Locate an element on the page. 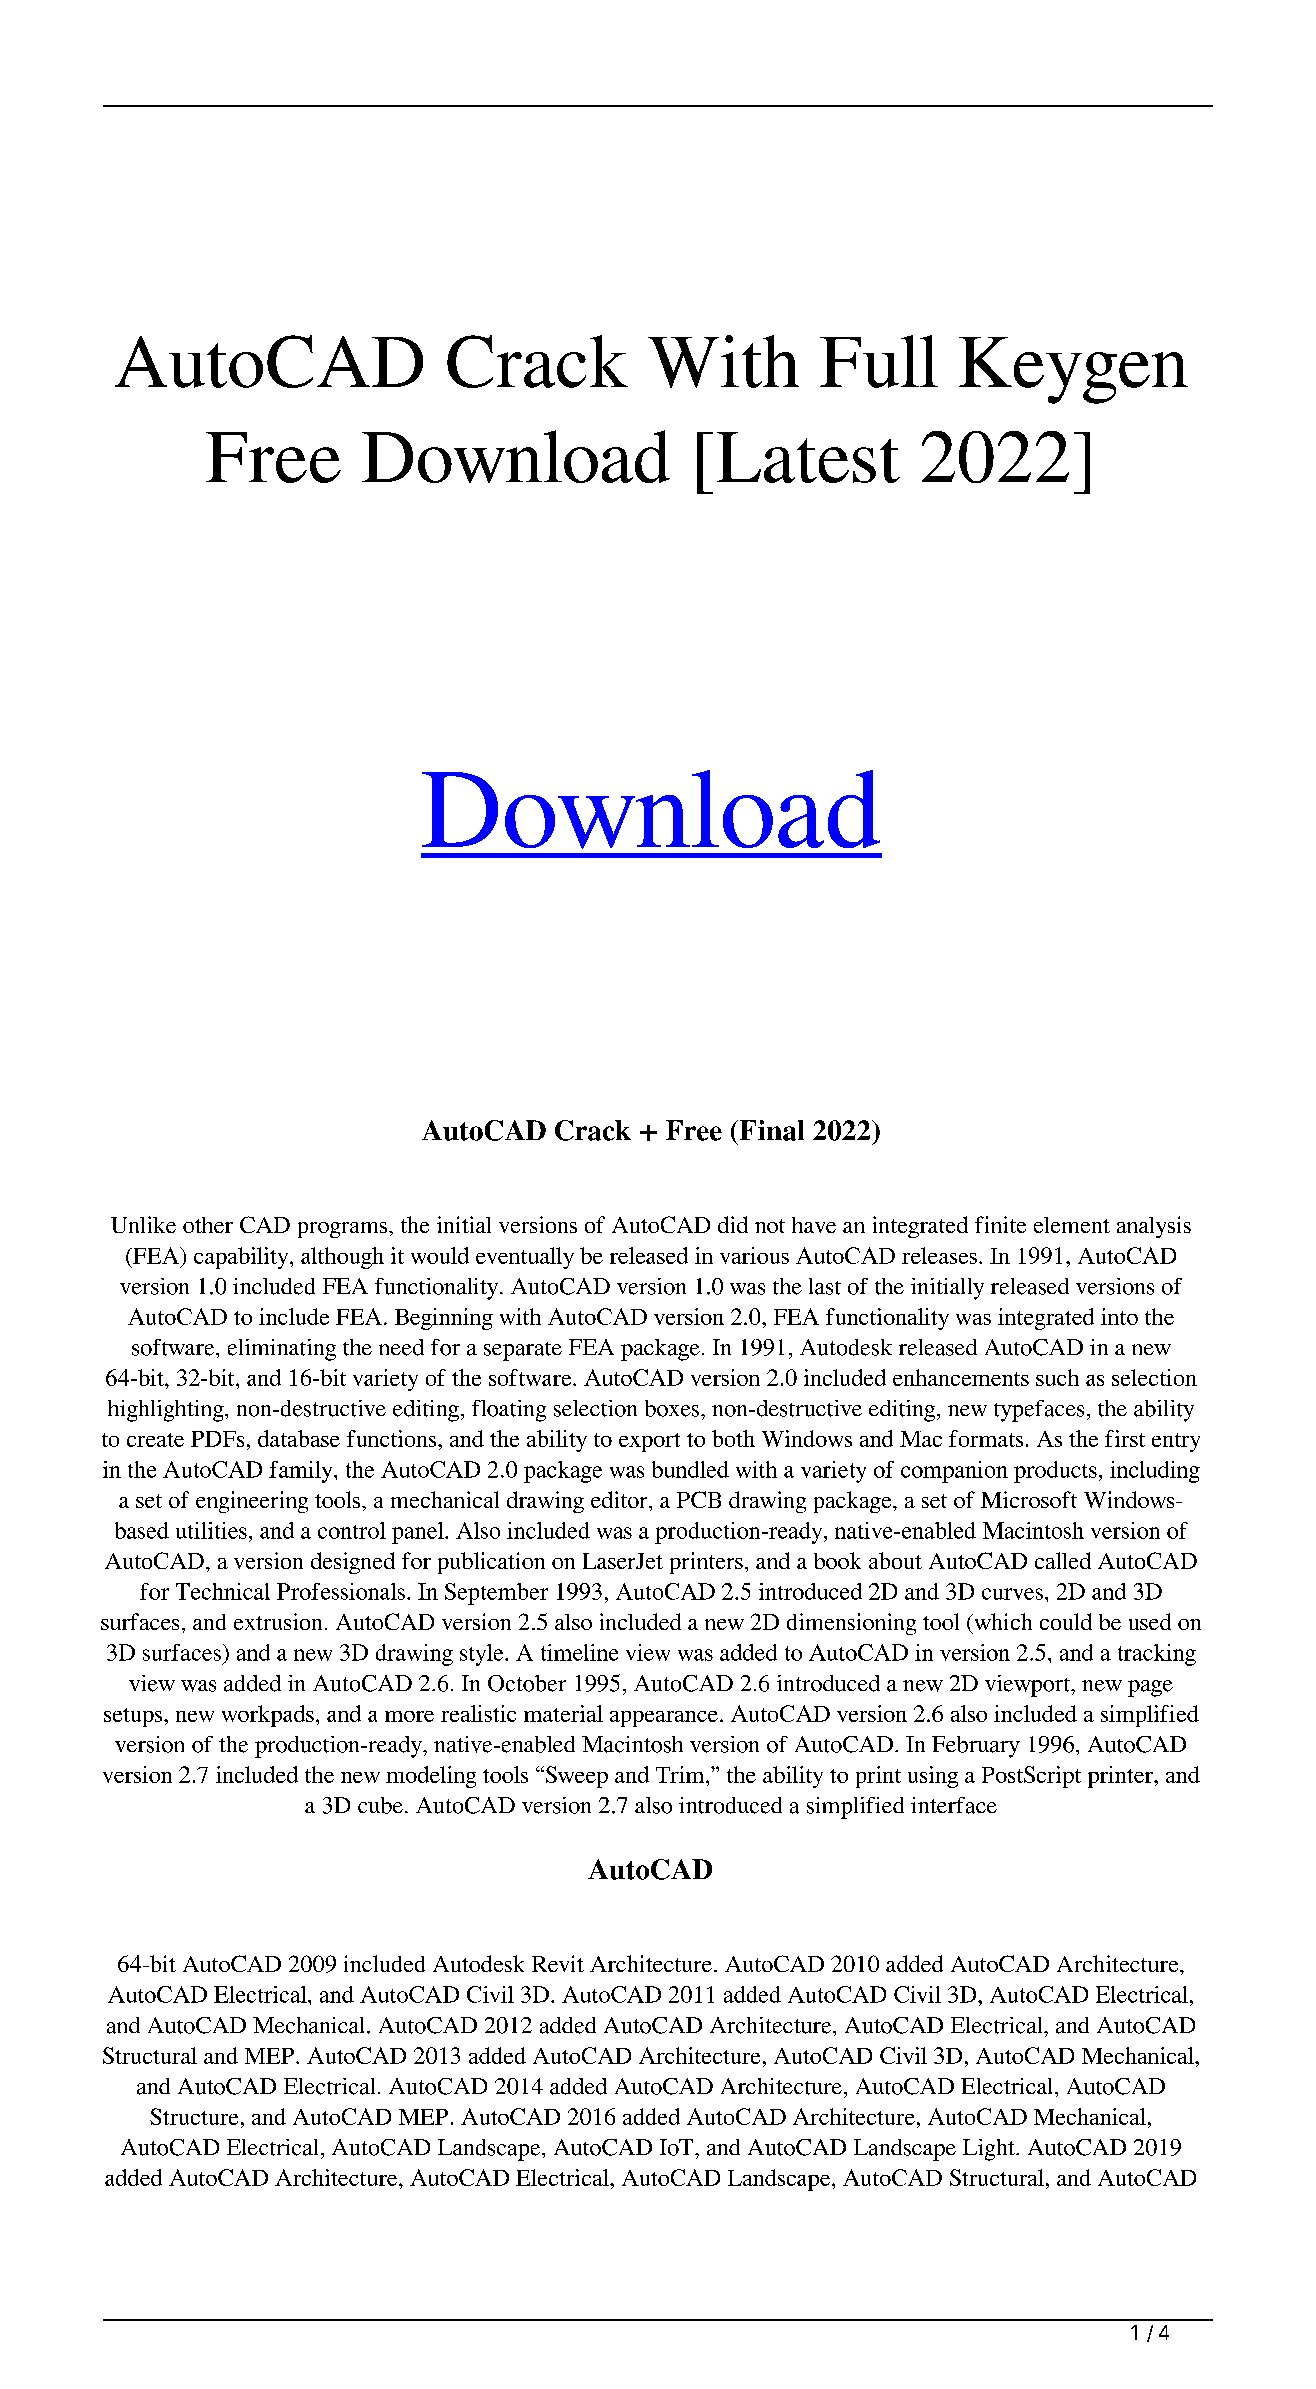 Image resolution: width=1316 pixels, height=2389 pixels. Latest is located at coordinates (808, 457).
